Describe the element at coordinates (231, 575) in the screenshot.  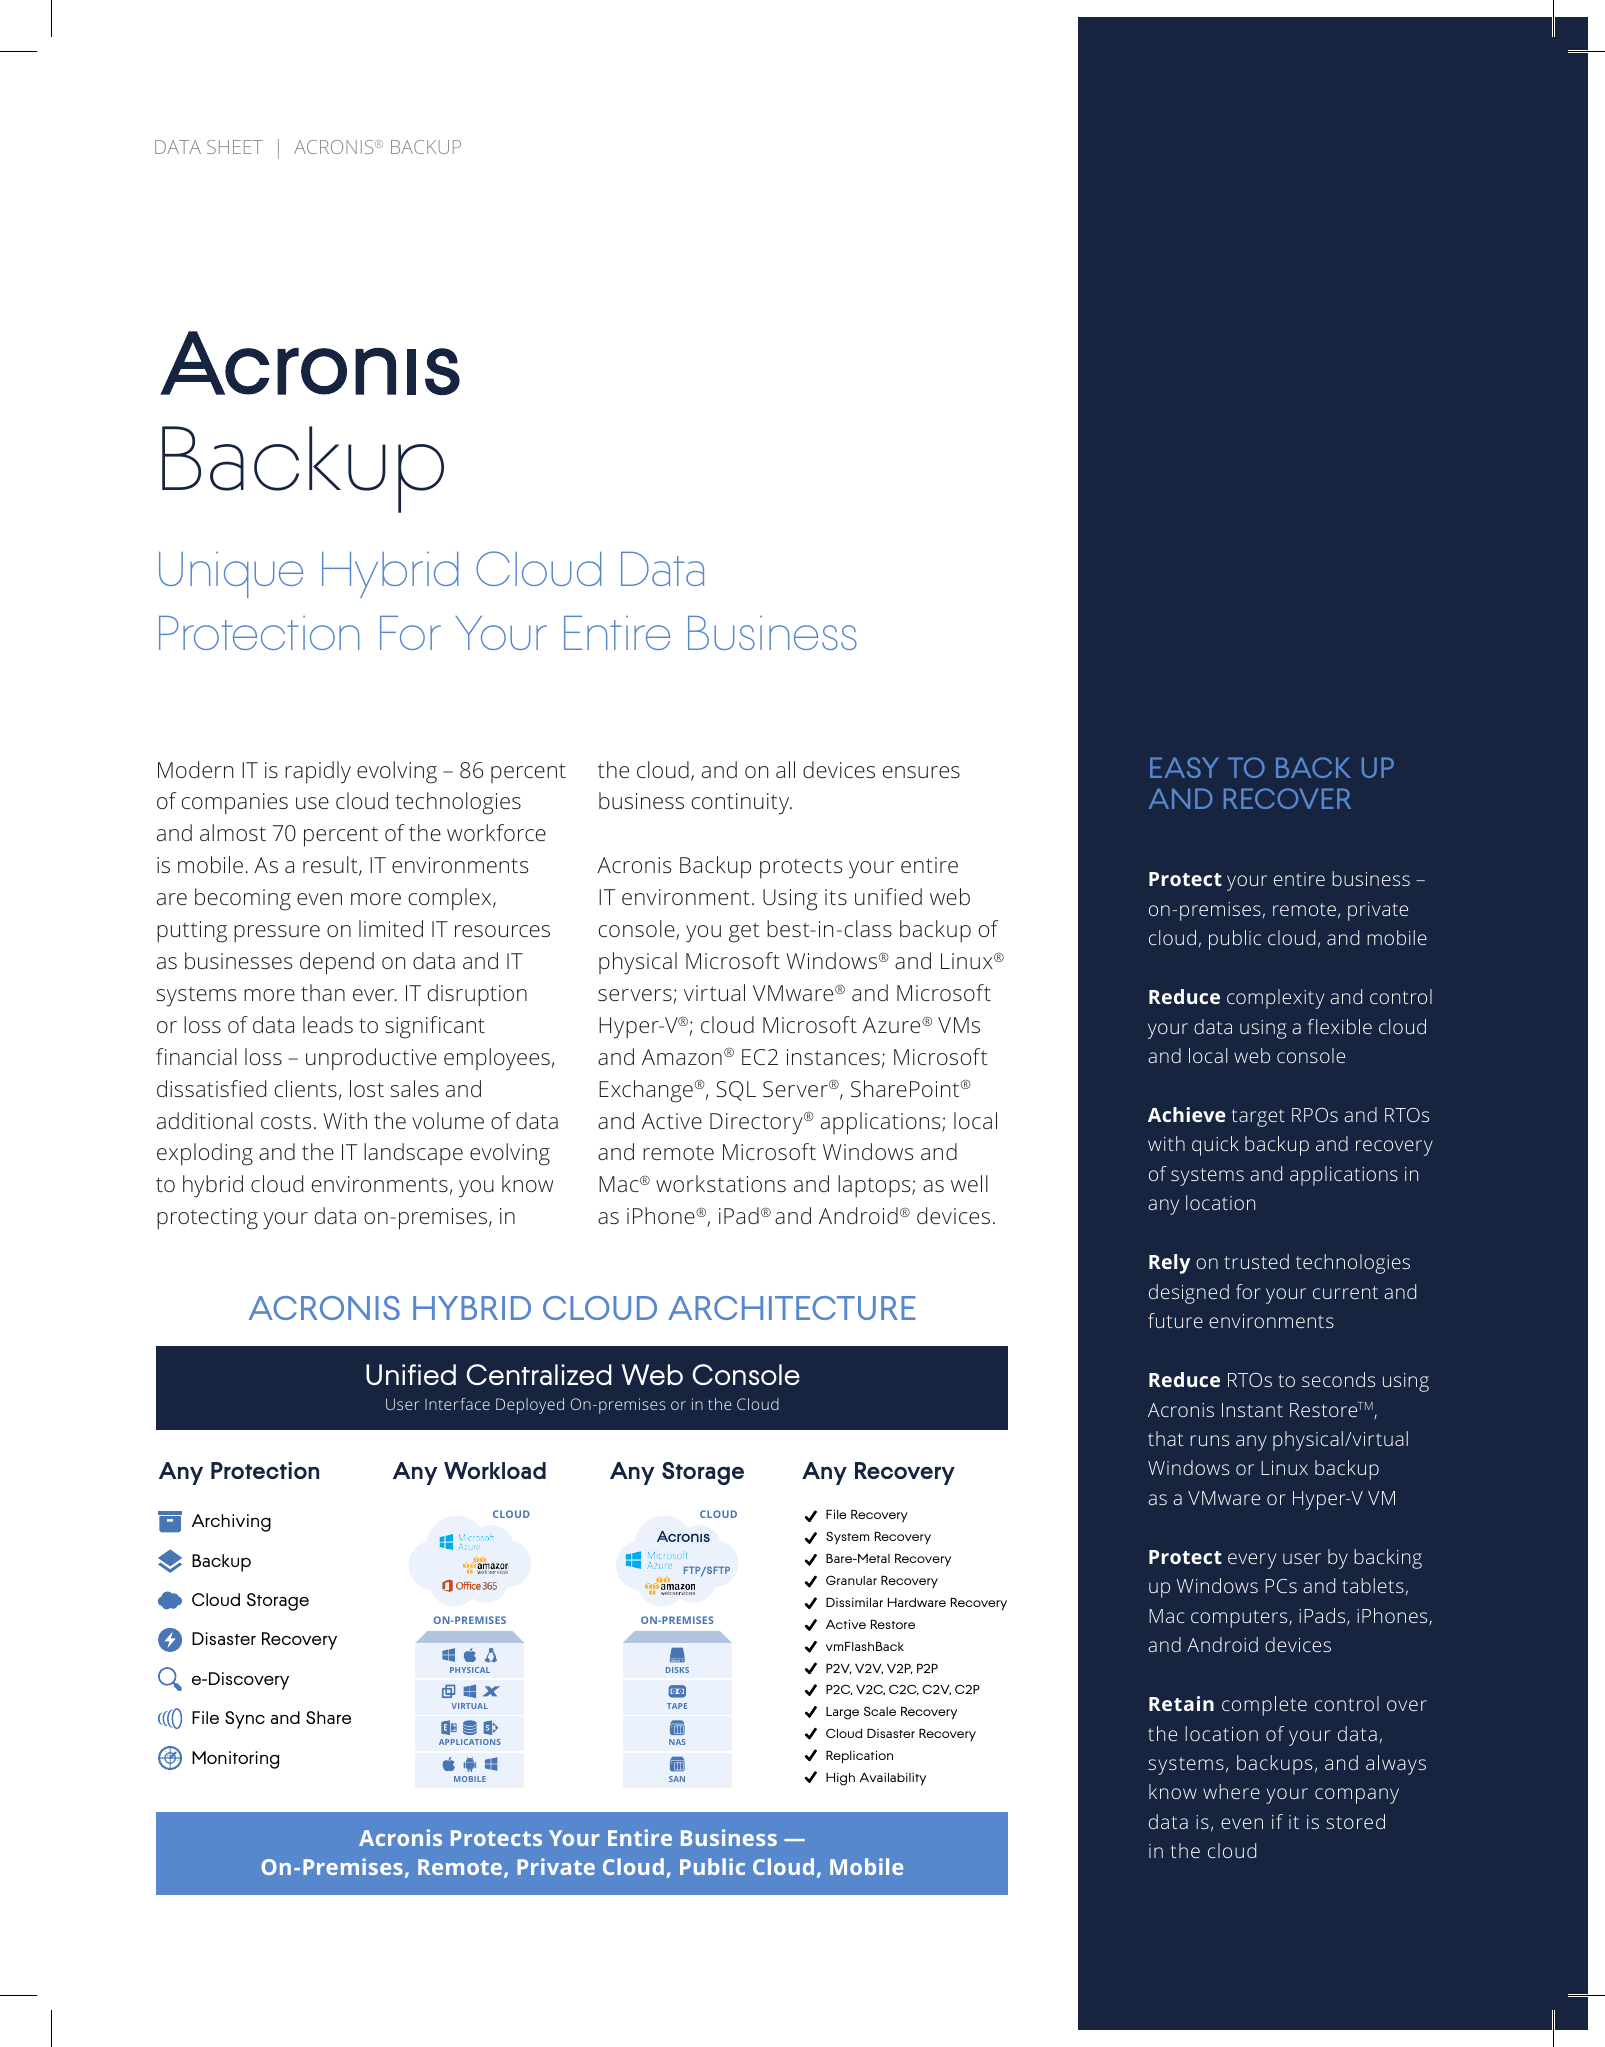
I see `Unique` at that location.
